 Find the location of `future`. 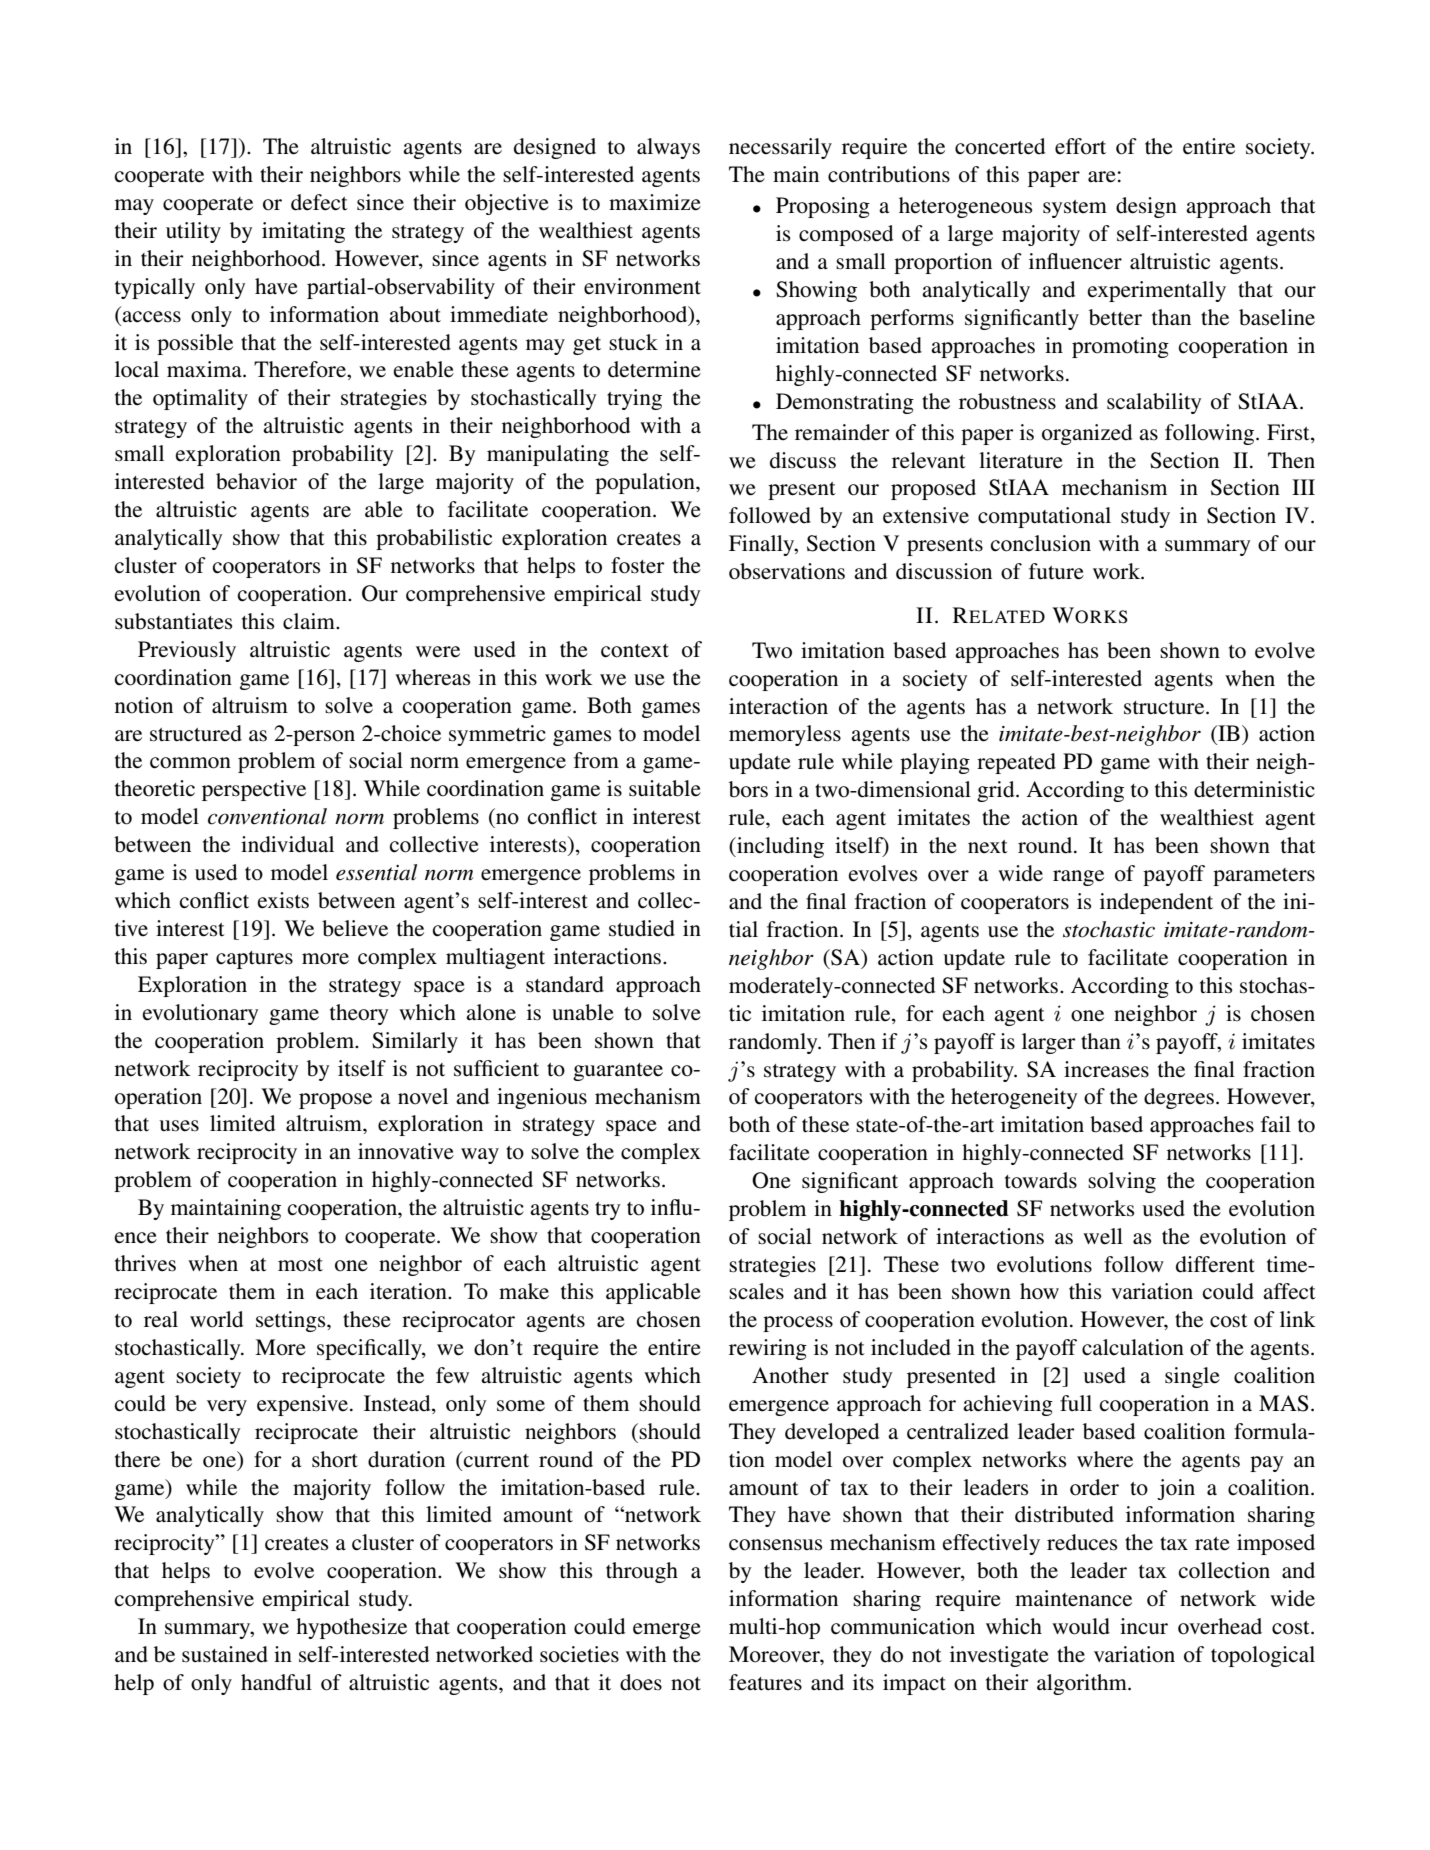

future is located at coordinates (1056, 571).
